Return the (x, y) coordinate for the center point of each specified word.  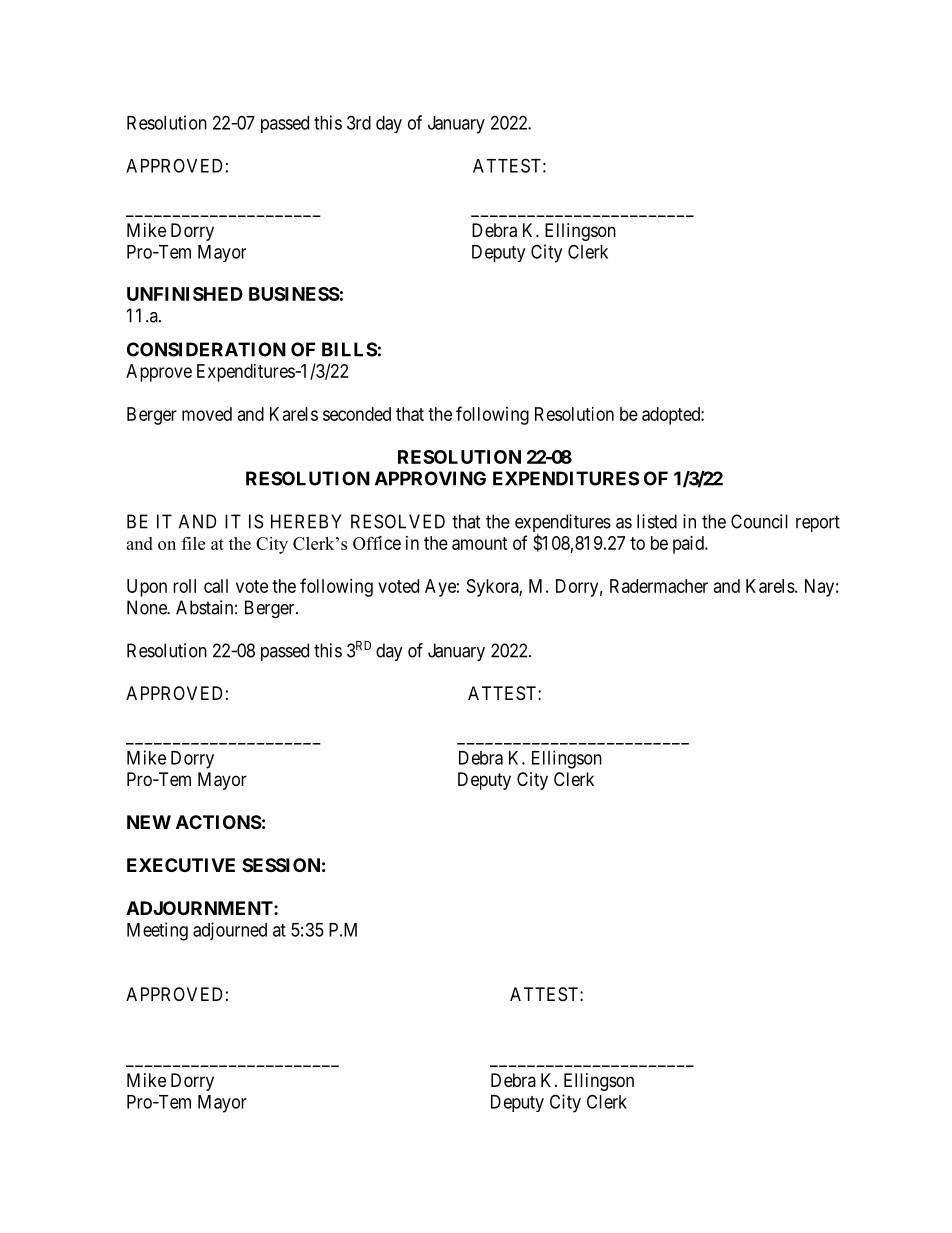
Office (377, 543)
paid (689, 545)
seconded (357, 414)
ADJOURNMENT (200, 908)
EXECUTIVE (181, 865)
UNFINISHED (185, 294)
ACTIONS (219, 822)
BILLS (349, 349)
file (193, 543)
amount (480, 543)
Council (759, 521)
